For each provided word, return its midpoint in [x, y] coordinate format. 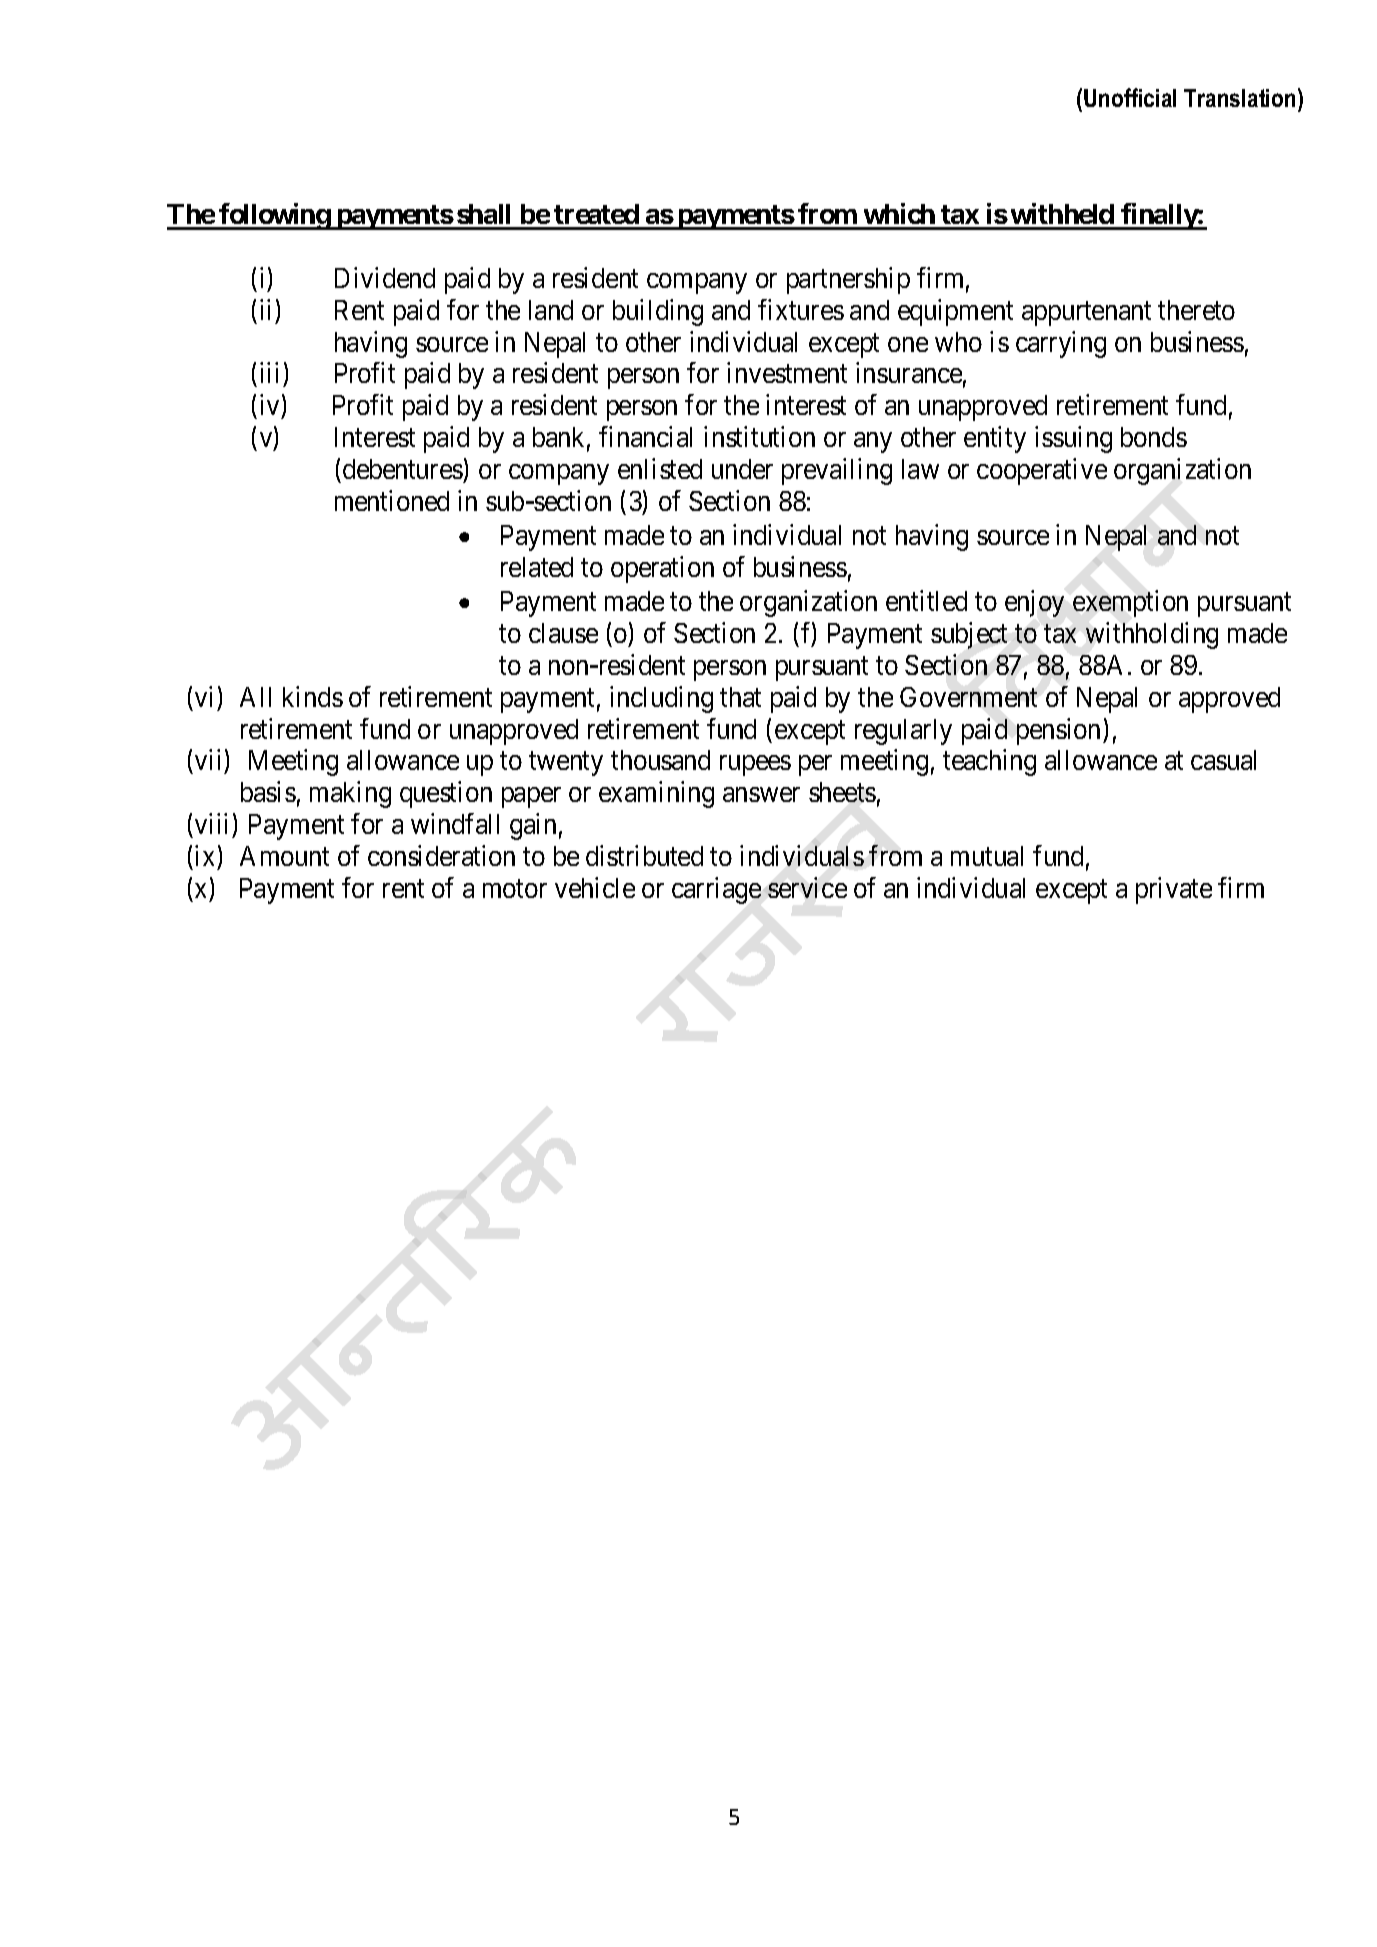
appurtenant [1086, 314]
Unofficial [1130, 97]
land [551, 310]
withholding [1152, 635]
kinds [313, 696]
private [1174, 890]
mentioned [392, 500]
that [740, 697]
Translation [1239, 98]
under [742, 469]
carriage [716, 890]
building [658, 312]
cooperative [1042, 471]
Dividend [385, 277]
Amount [284, 856]
